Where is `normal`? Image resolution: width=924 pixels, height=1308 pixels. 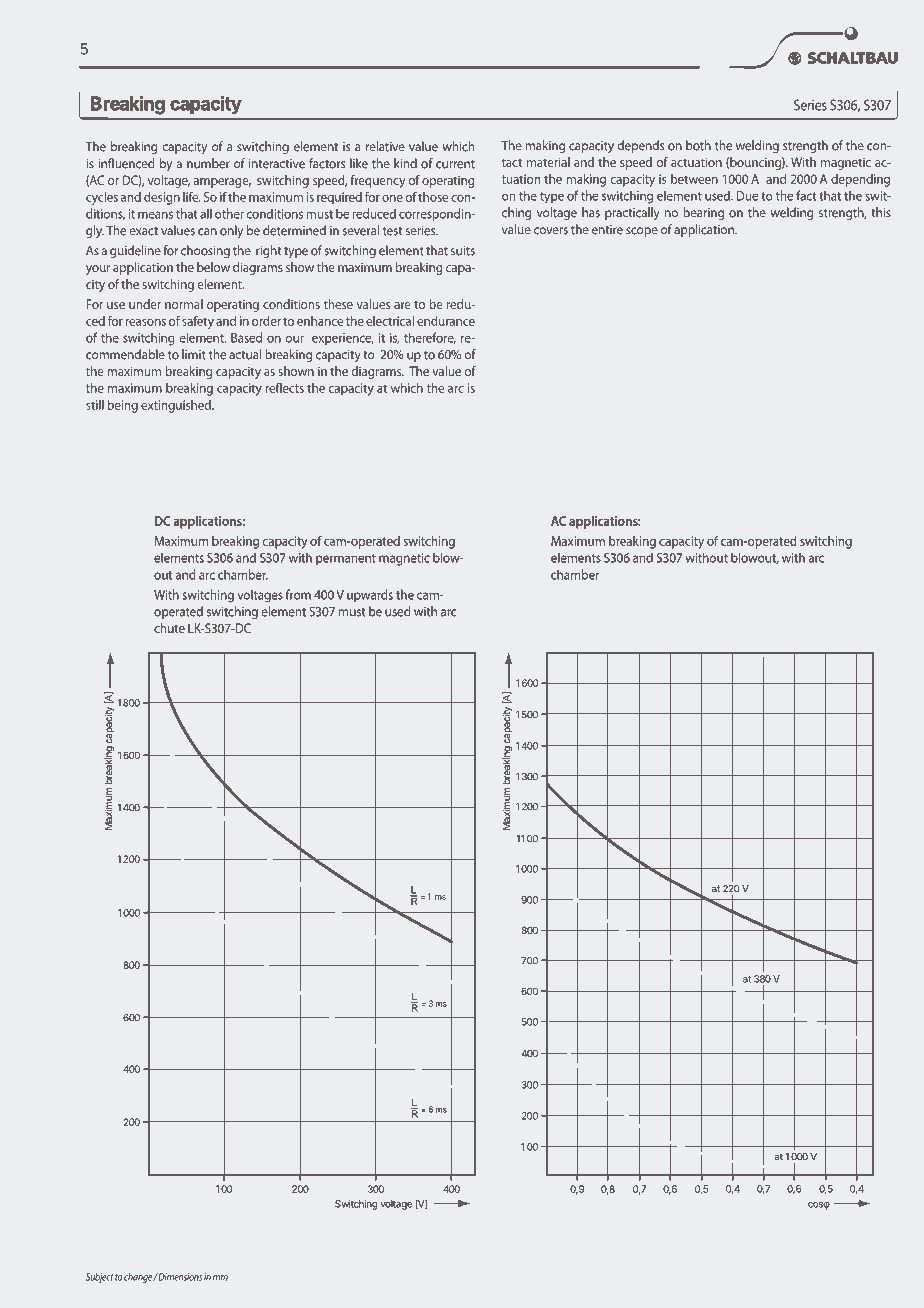 normal is located at coordinates (184, 304).
